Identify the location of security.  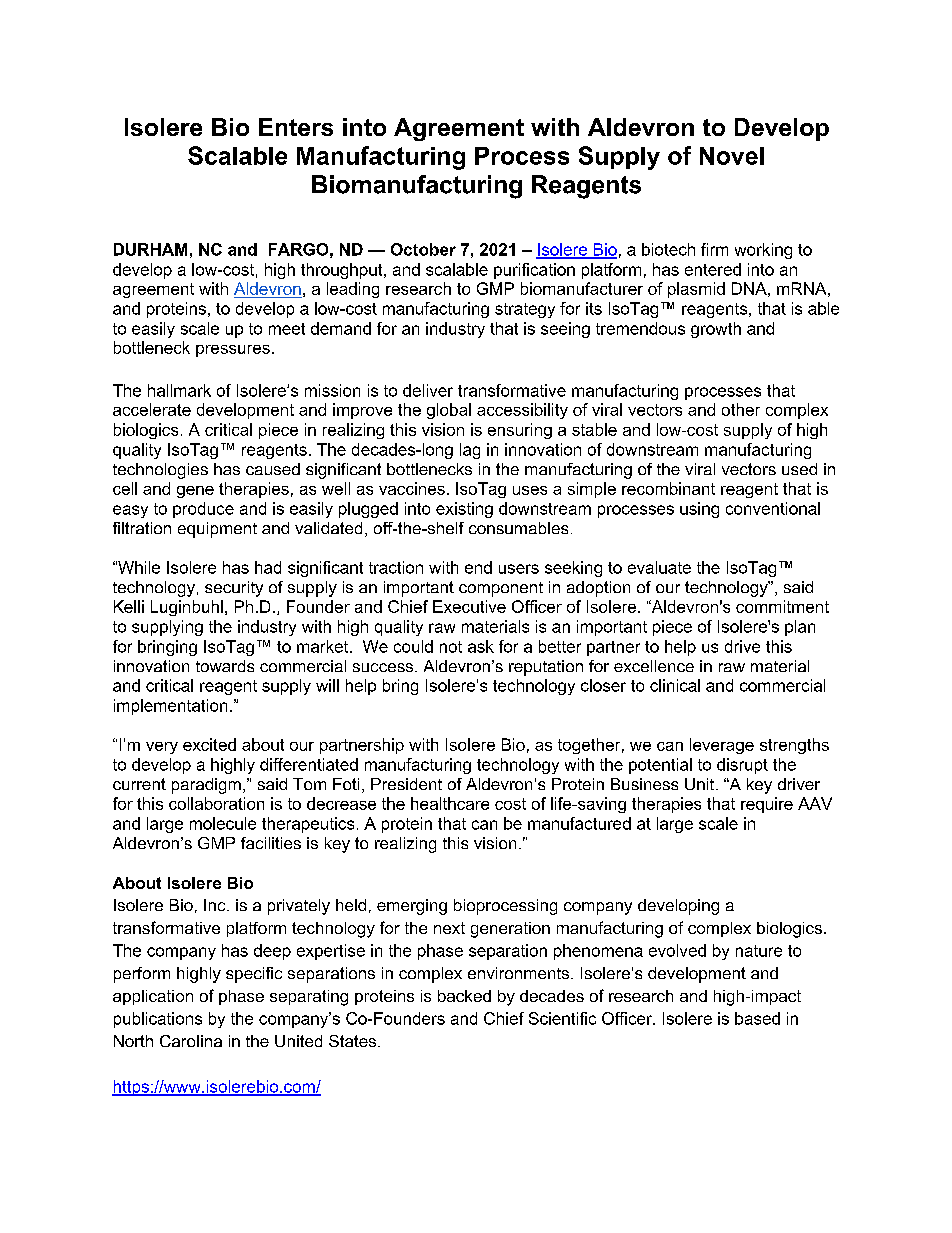
(234, 589).
